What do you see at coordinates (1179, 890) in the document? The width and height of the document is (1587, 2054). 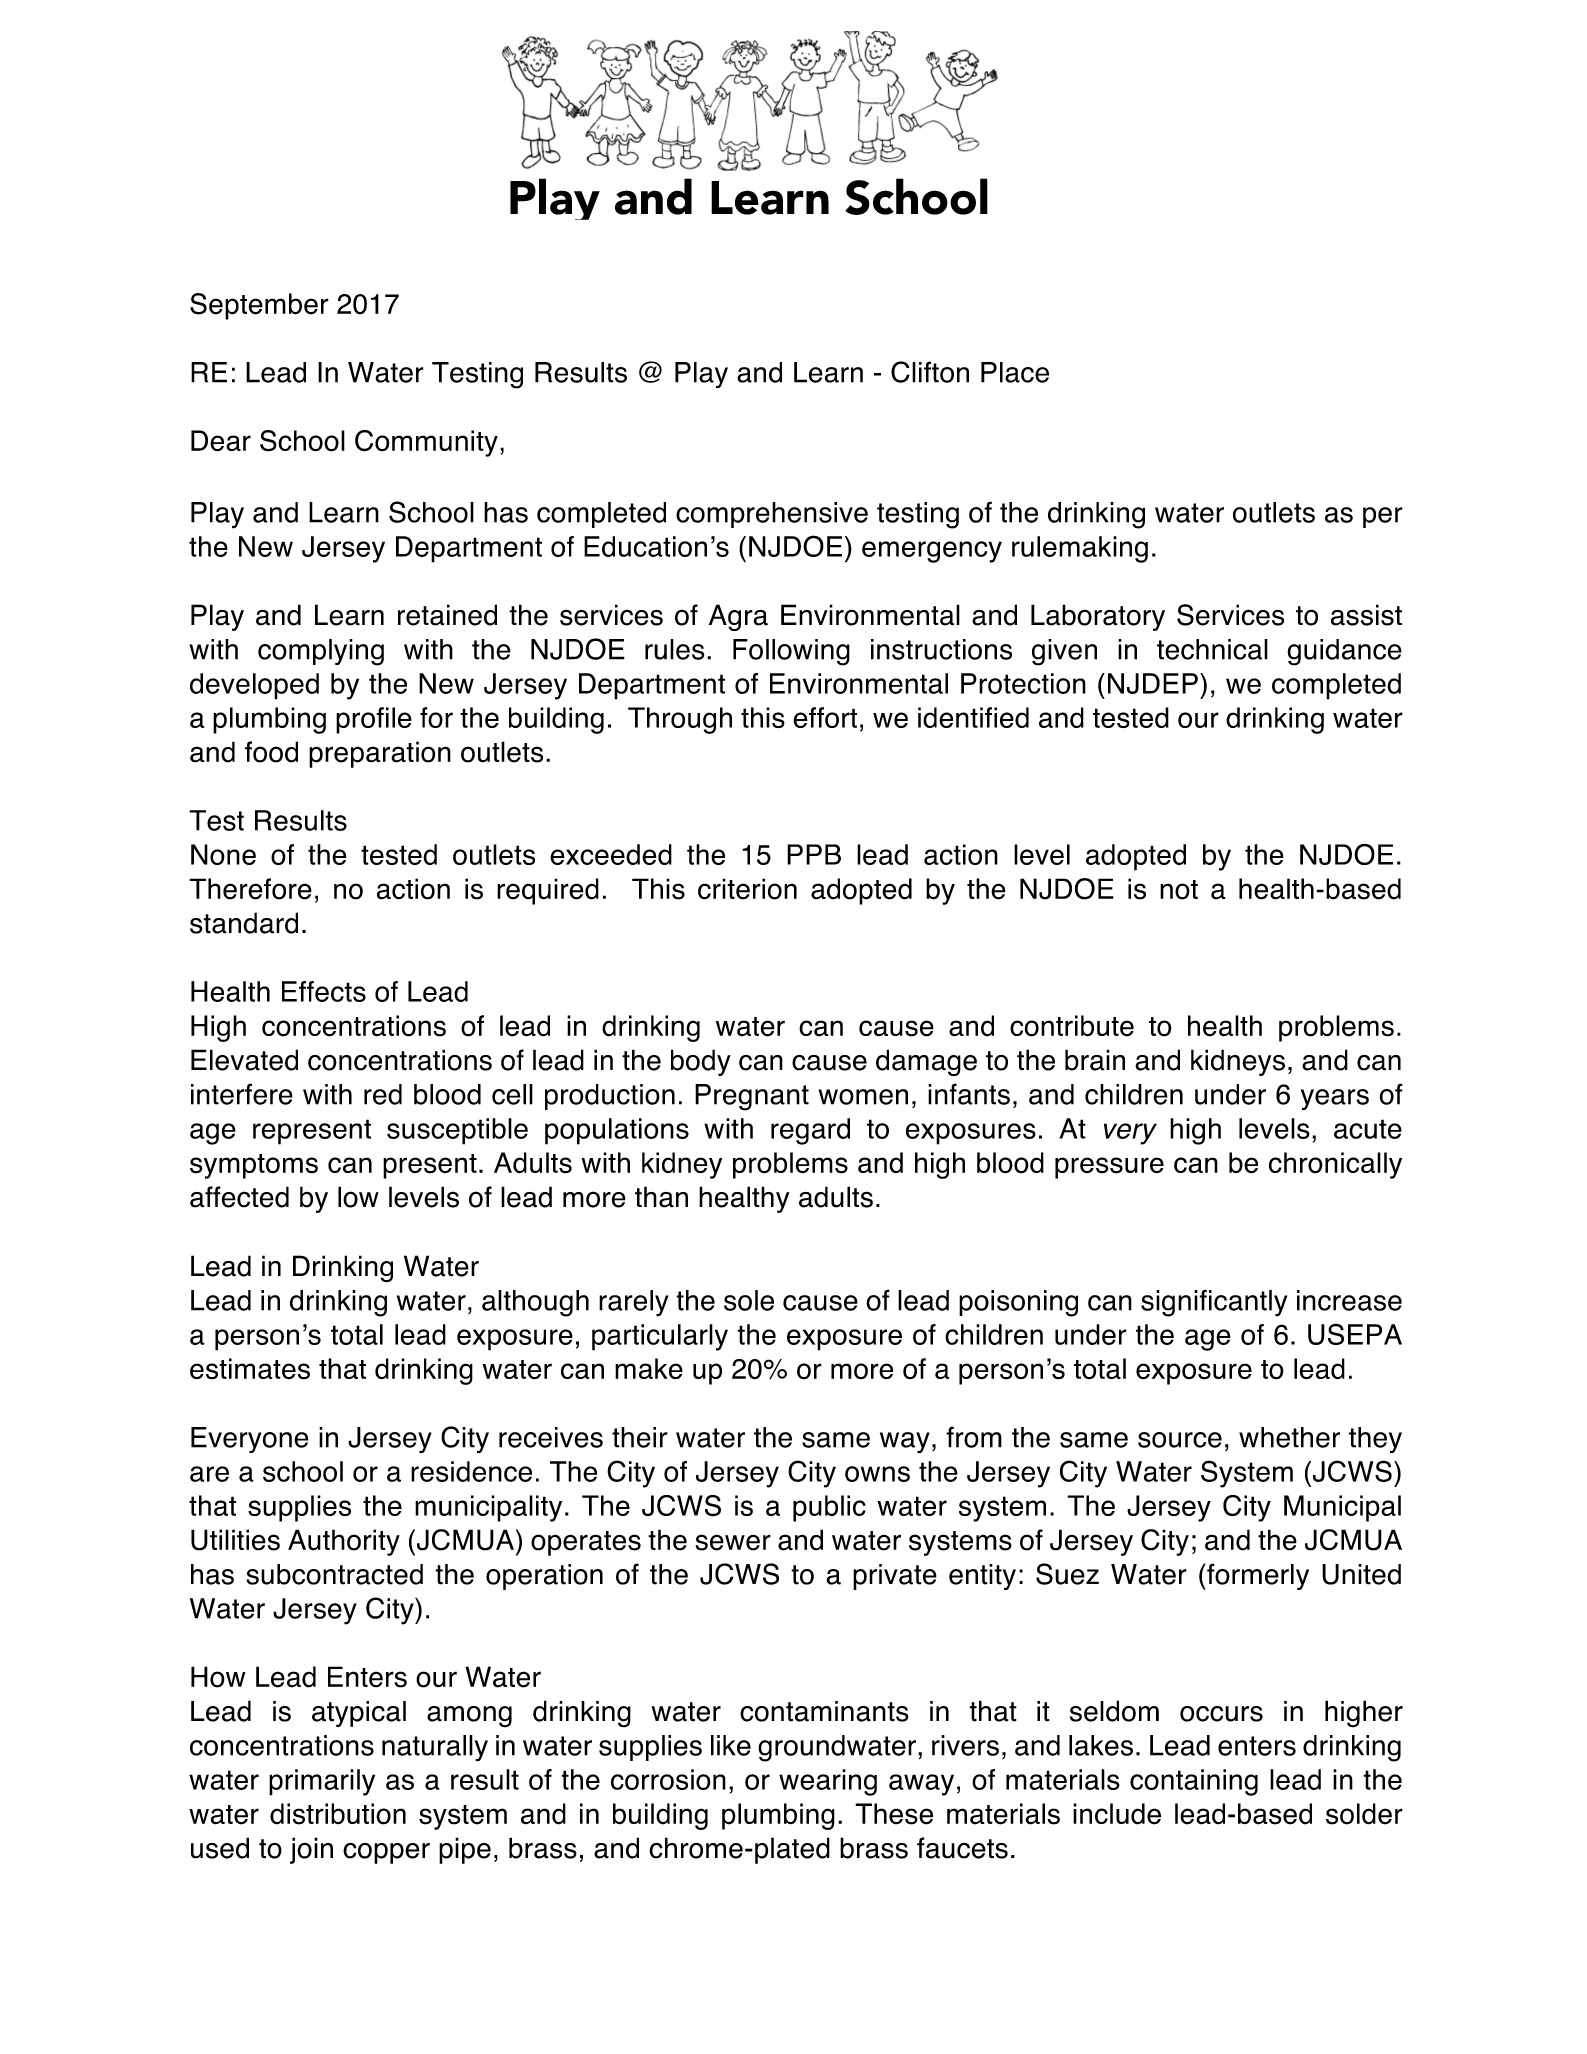 I see `not` at bounding box center [1179, 890].
